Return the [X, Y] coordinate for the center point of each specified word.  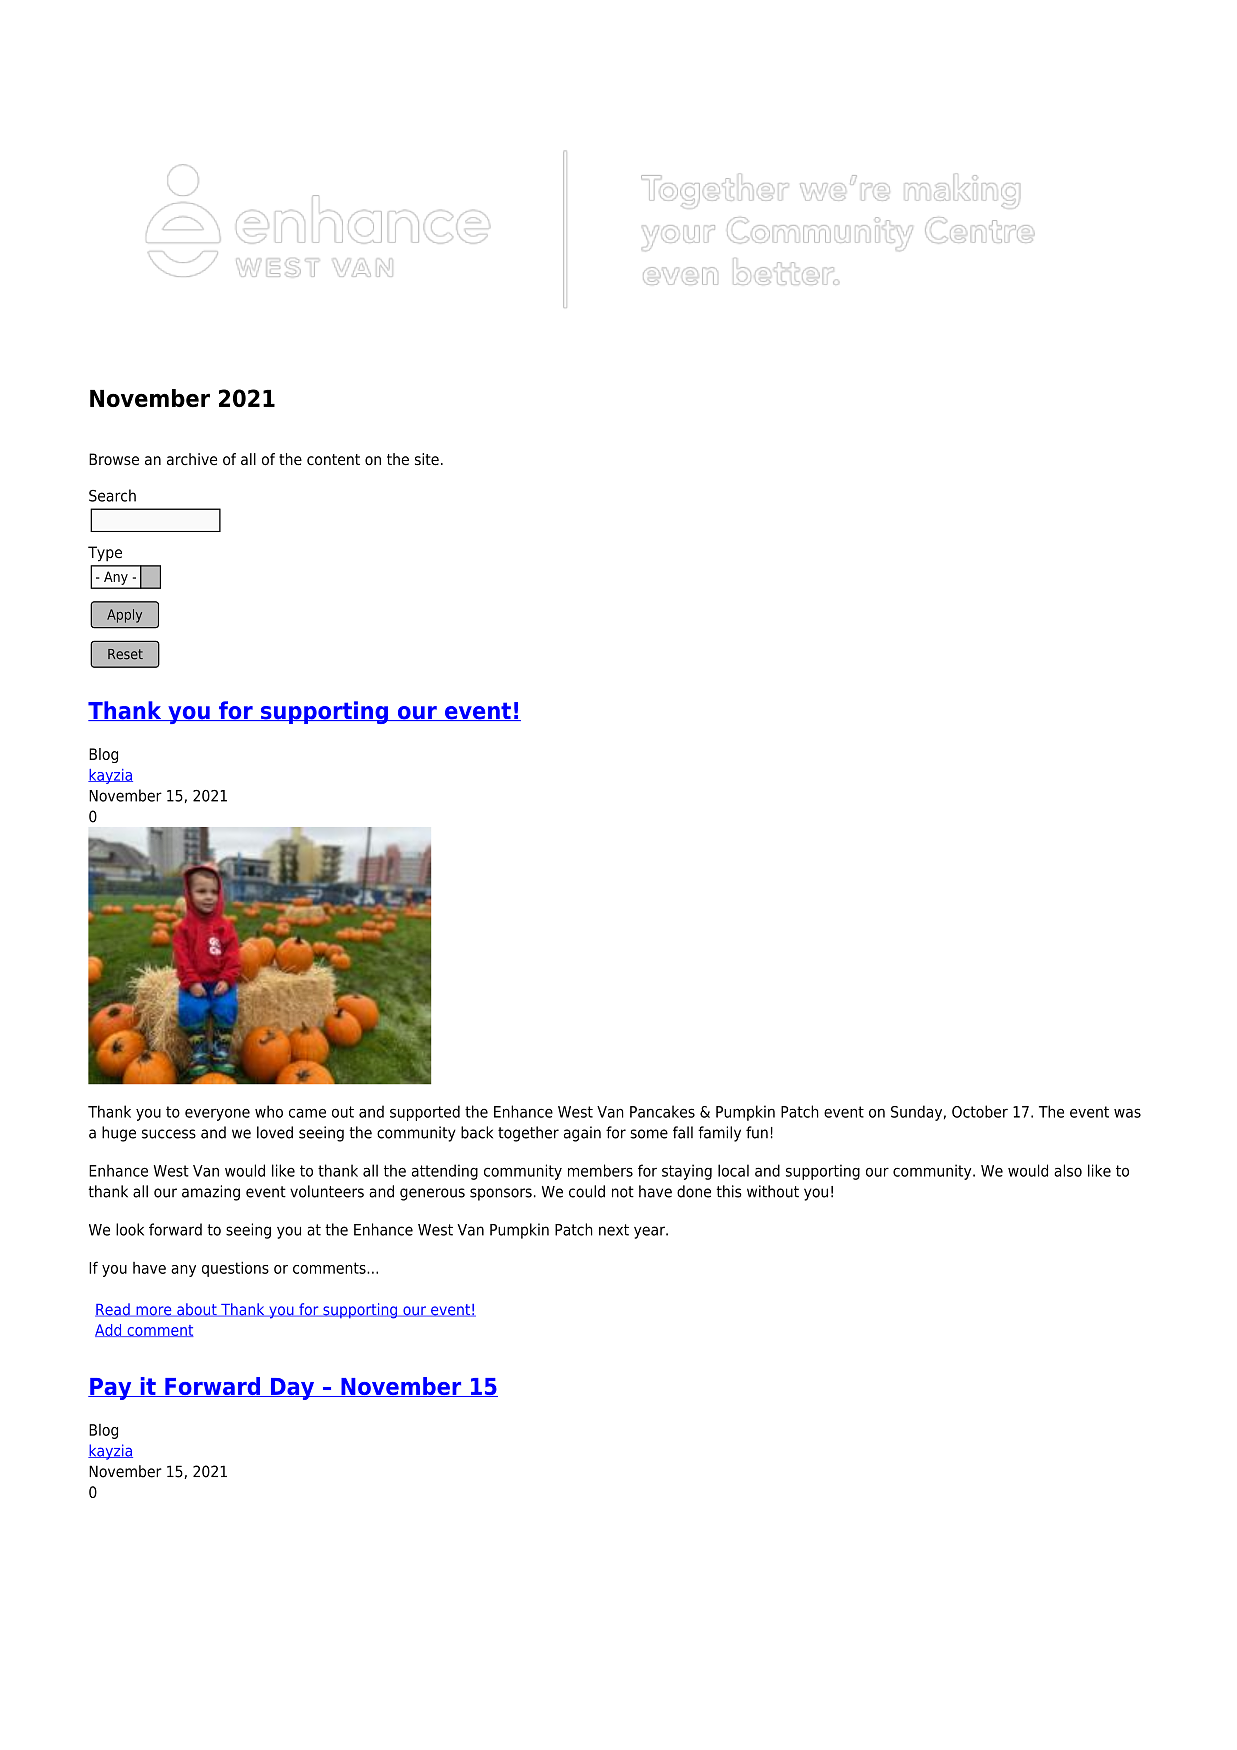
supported [425, 1113]
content [333, 460]
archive [192, 459]
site [427, 459]
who [269, 1111]
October [980, 1111]
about [197, 1310]
